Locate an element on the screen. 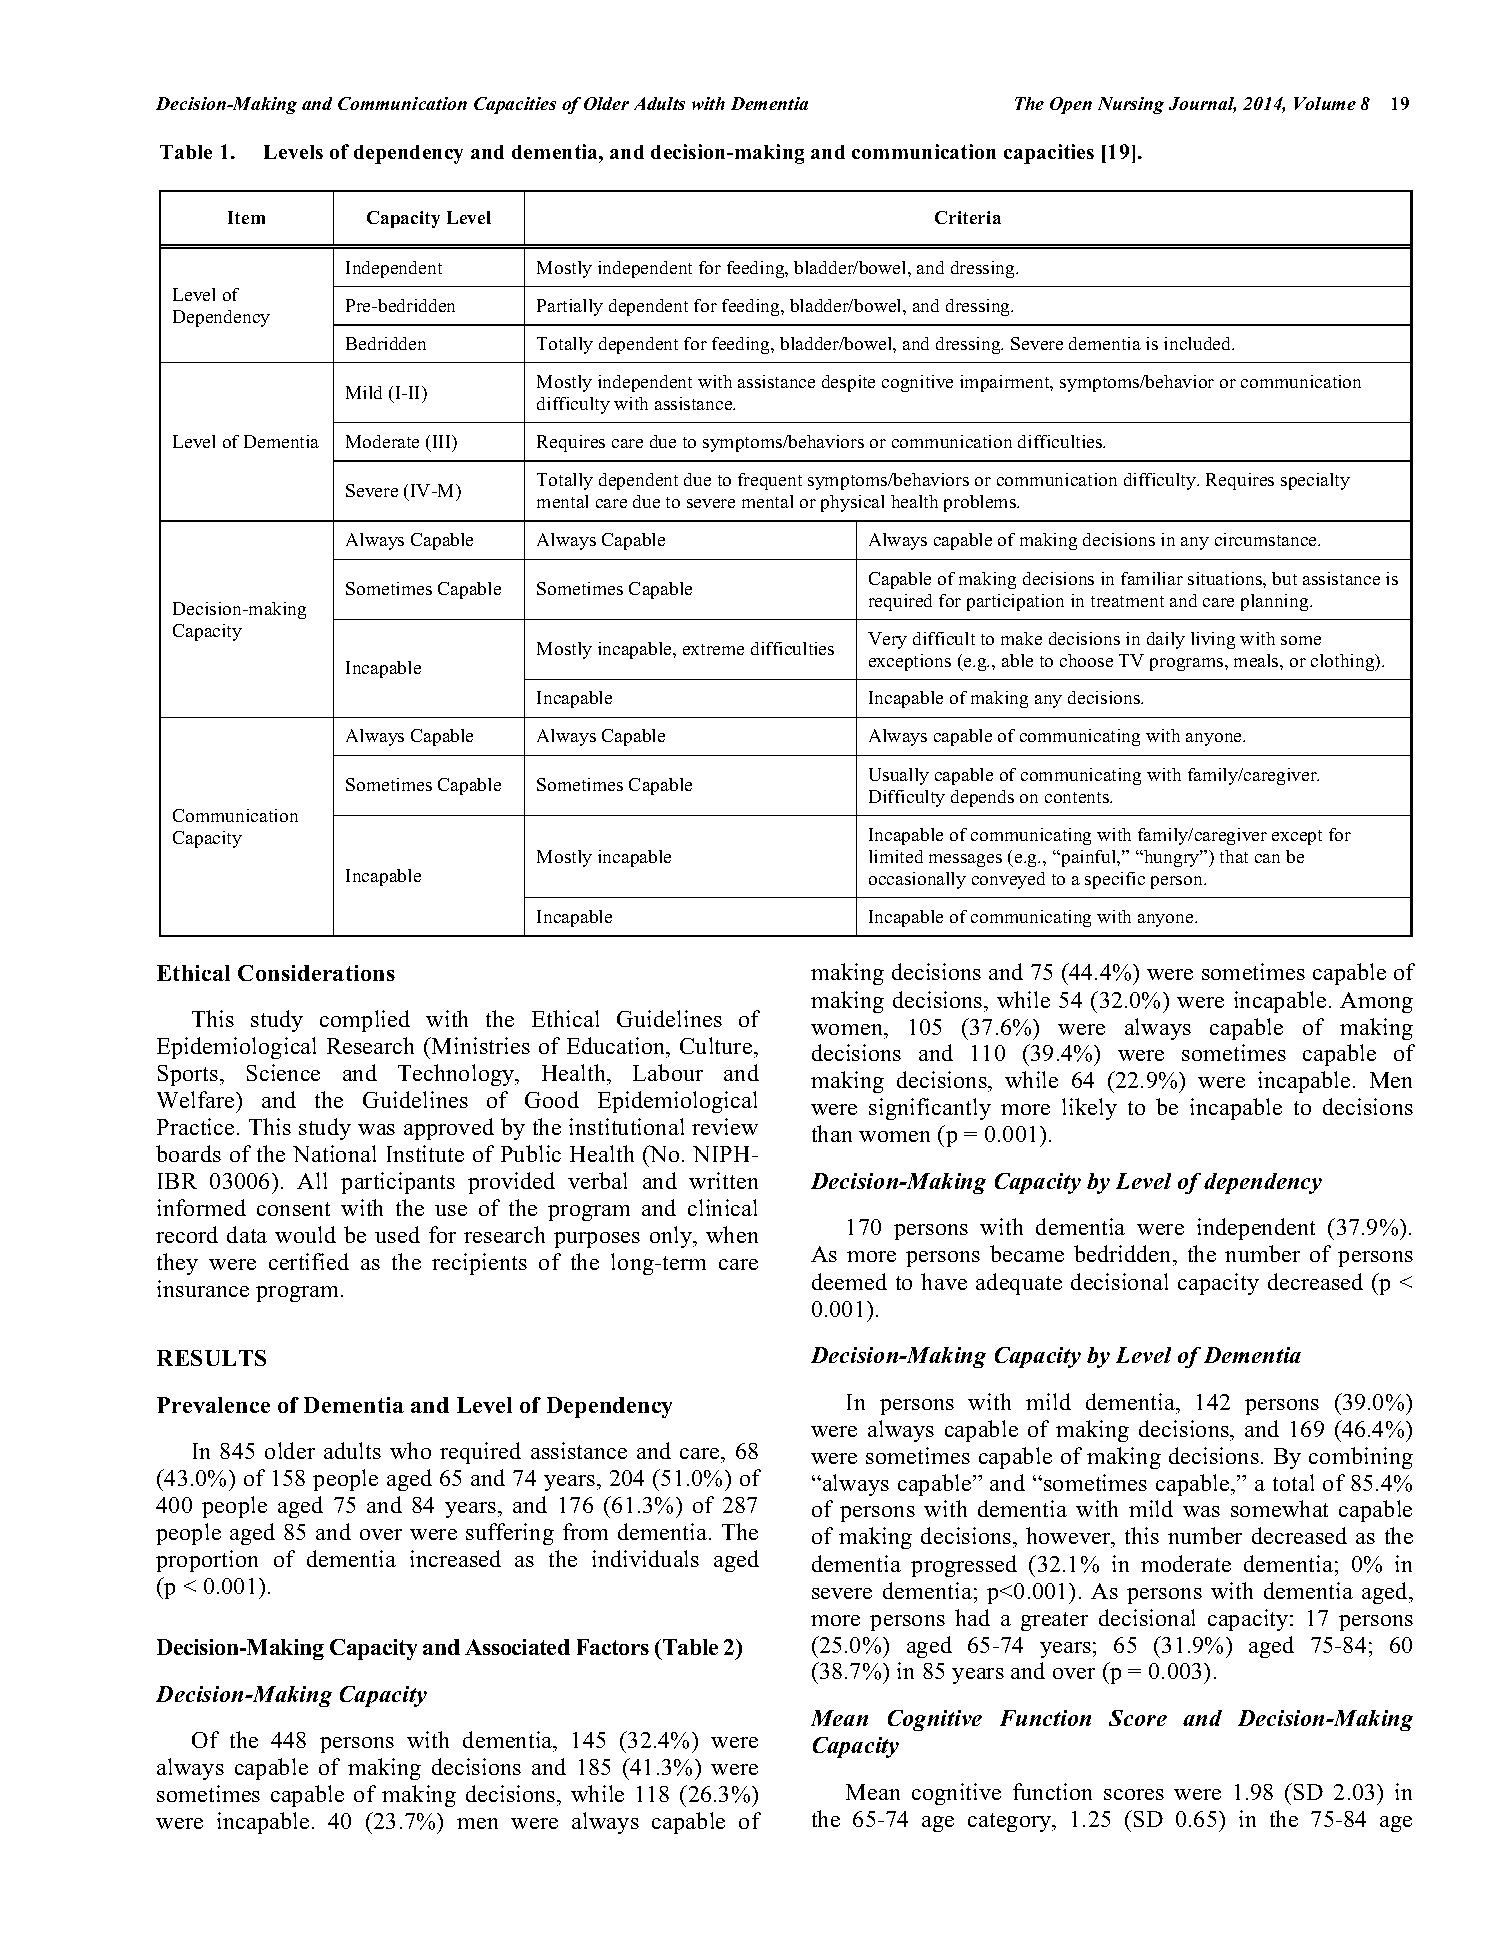 This screenshot has height=1943, width=1501. Considerations is located at coordinates (316, 973).
